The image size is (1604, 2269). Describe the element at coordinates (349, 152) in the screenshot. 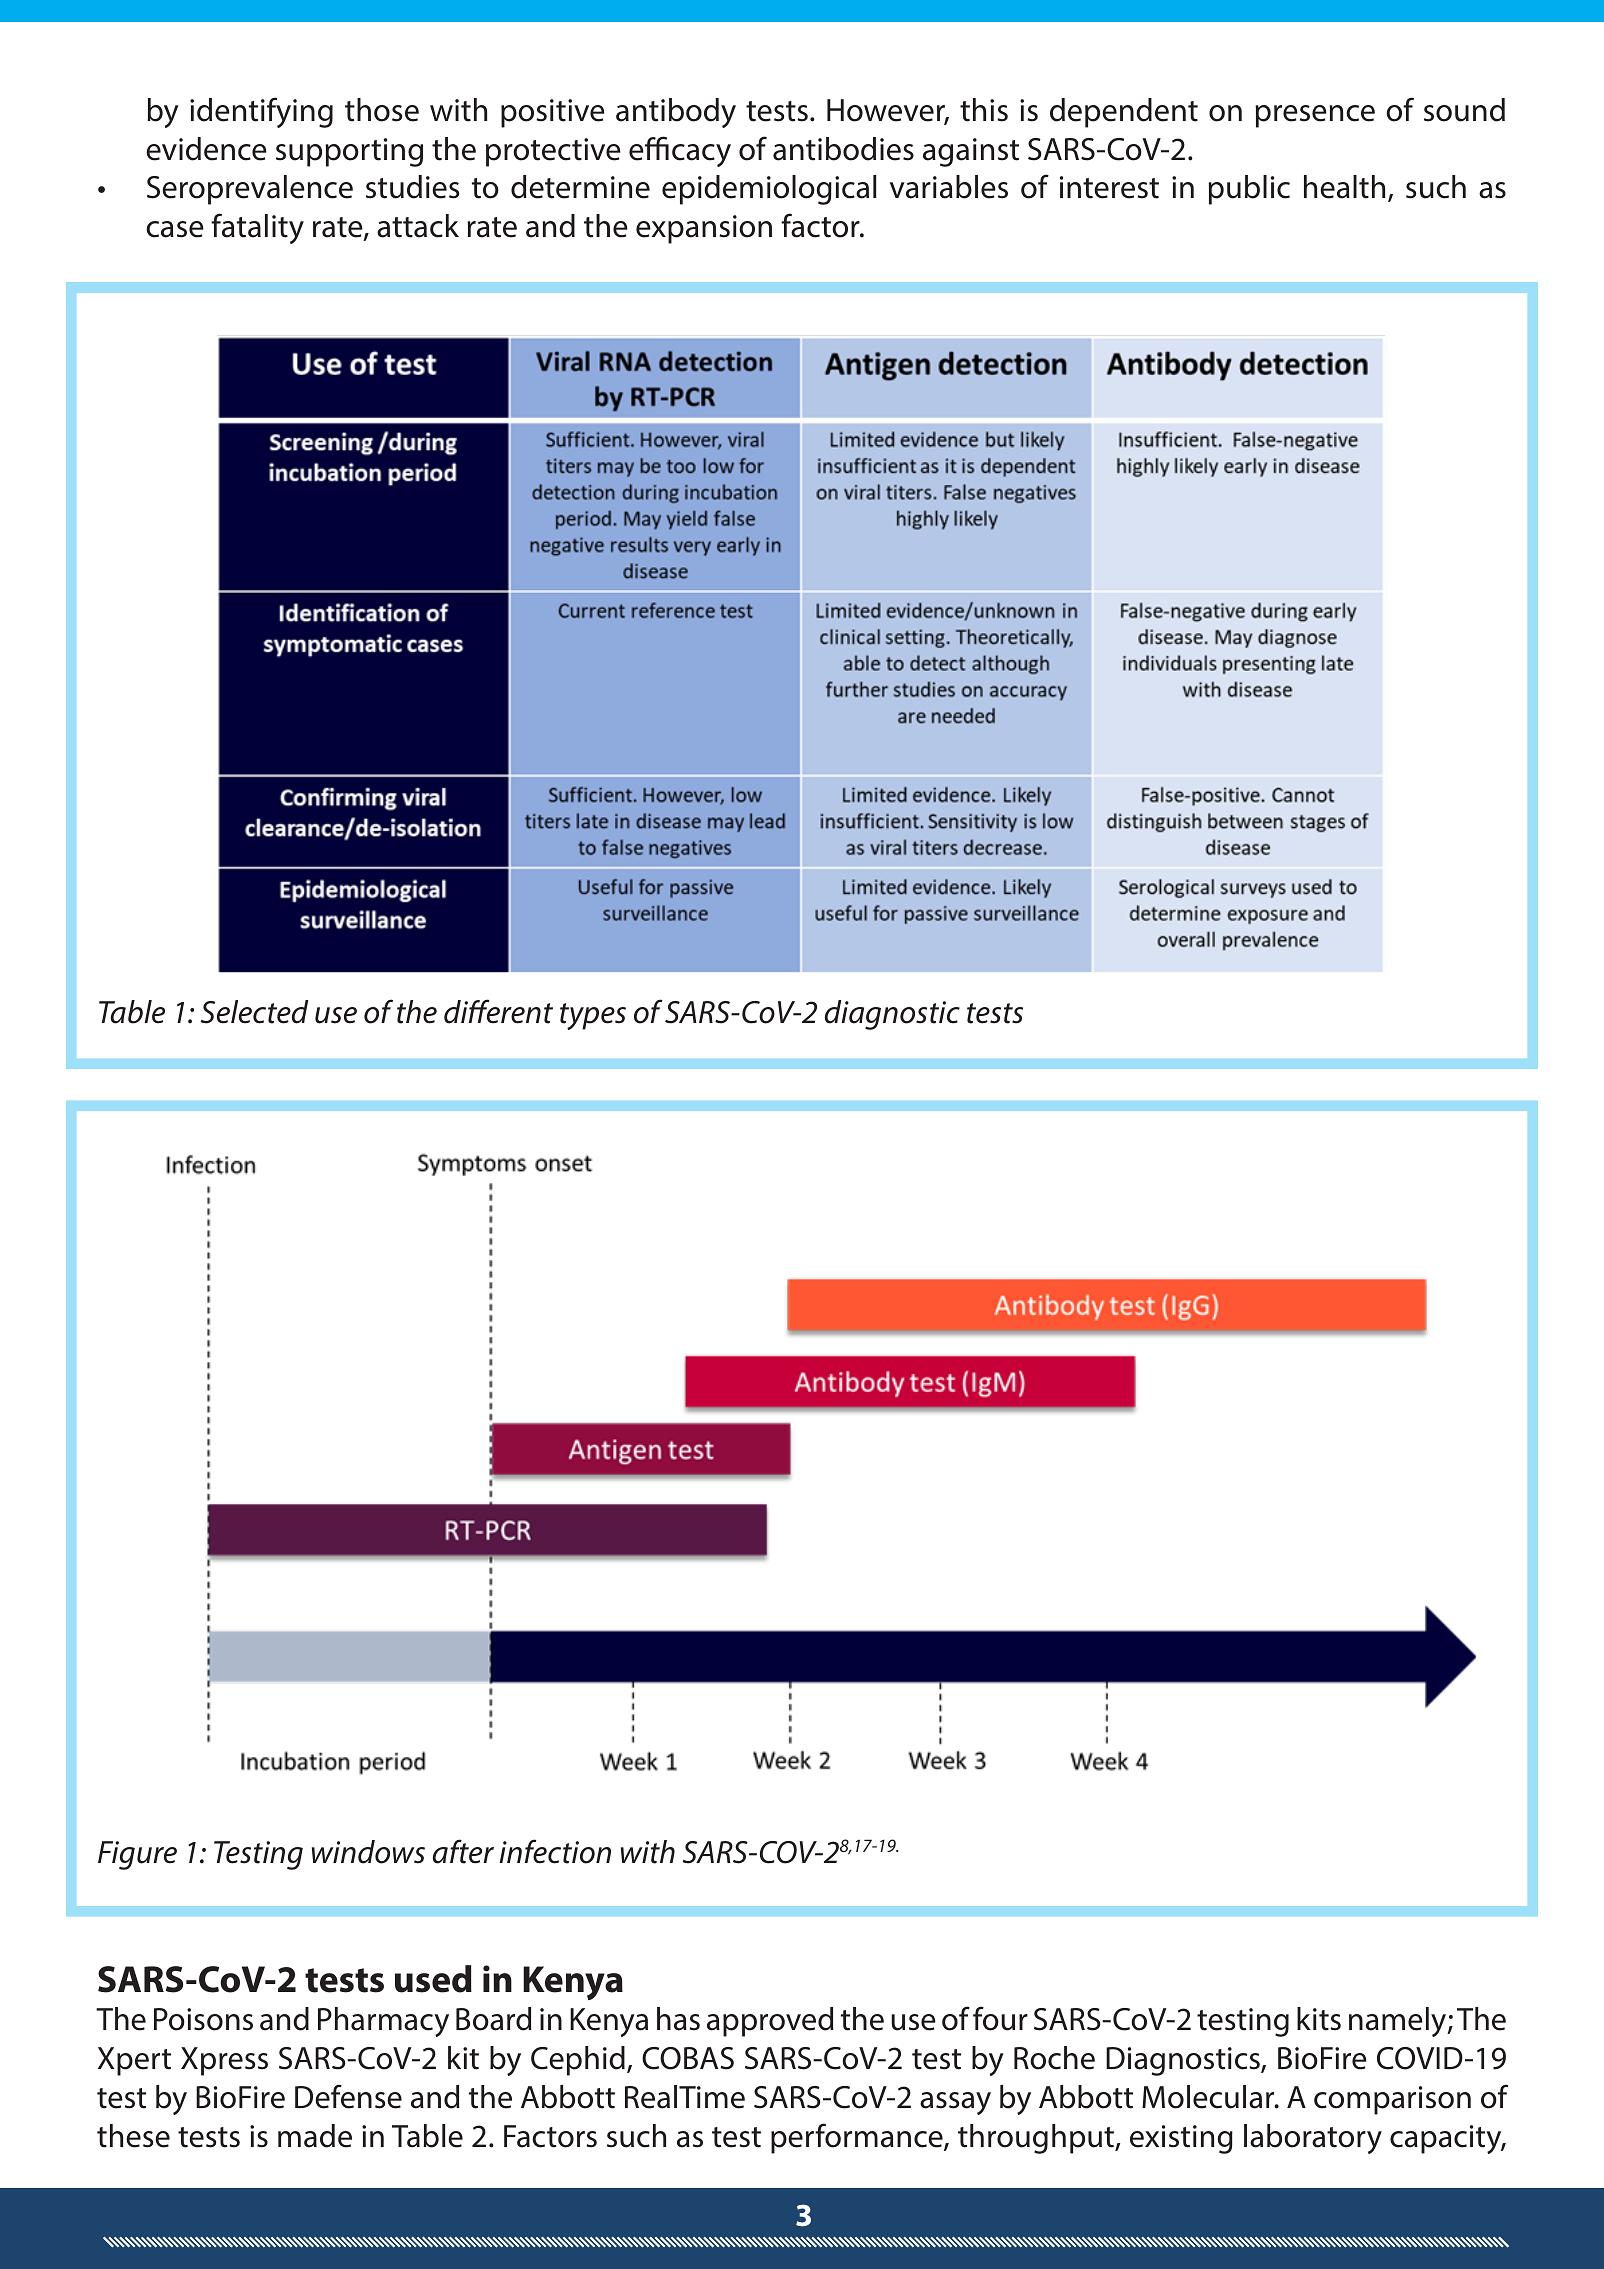

I see `supporting` at that location.
